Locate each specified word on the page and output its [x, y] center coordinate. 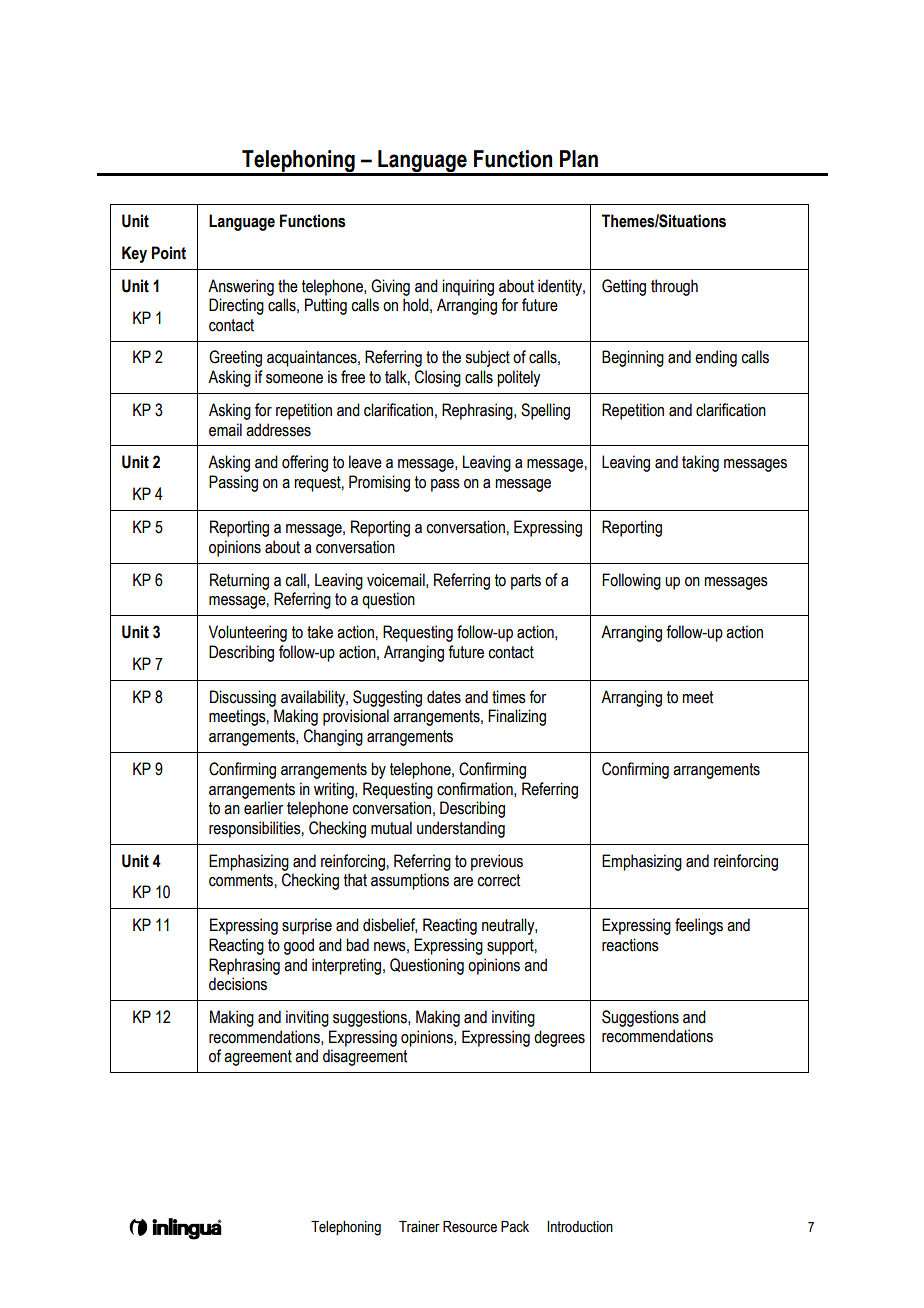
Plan [579, 159]
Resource [470, 1227]
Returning [239, 581]
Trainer [419, 1227]
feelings [699, 926]
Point [169, 253]
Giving [390, 287]
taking [700, 463]
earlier [263, 808]
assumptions [410, 881]
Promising [379, 483]
